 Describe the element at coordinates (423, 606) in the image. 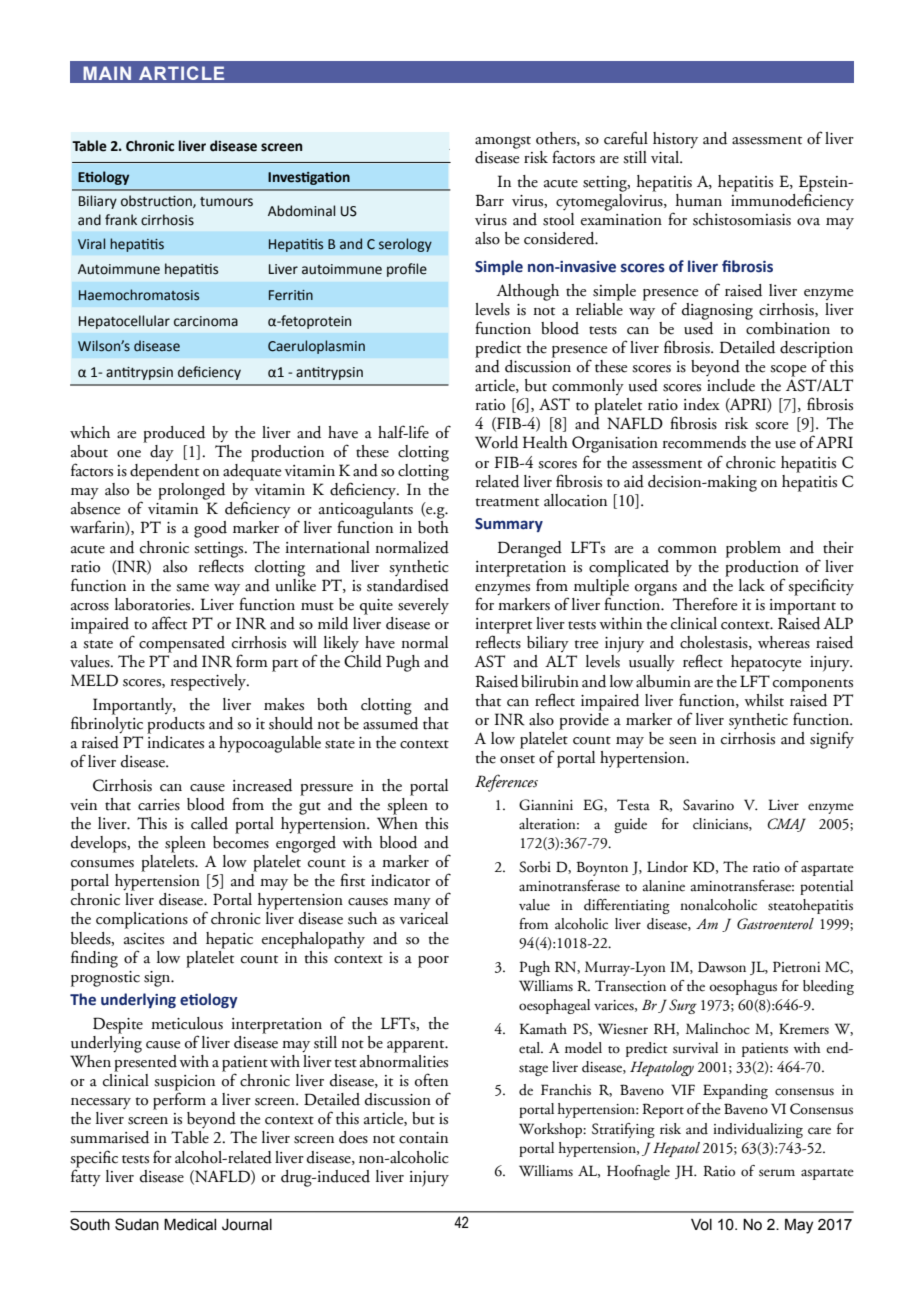

I see `severely` at that location.
